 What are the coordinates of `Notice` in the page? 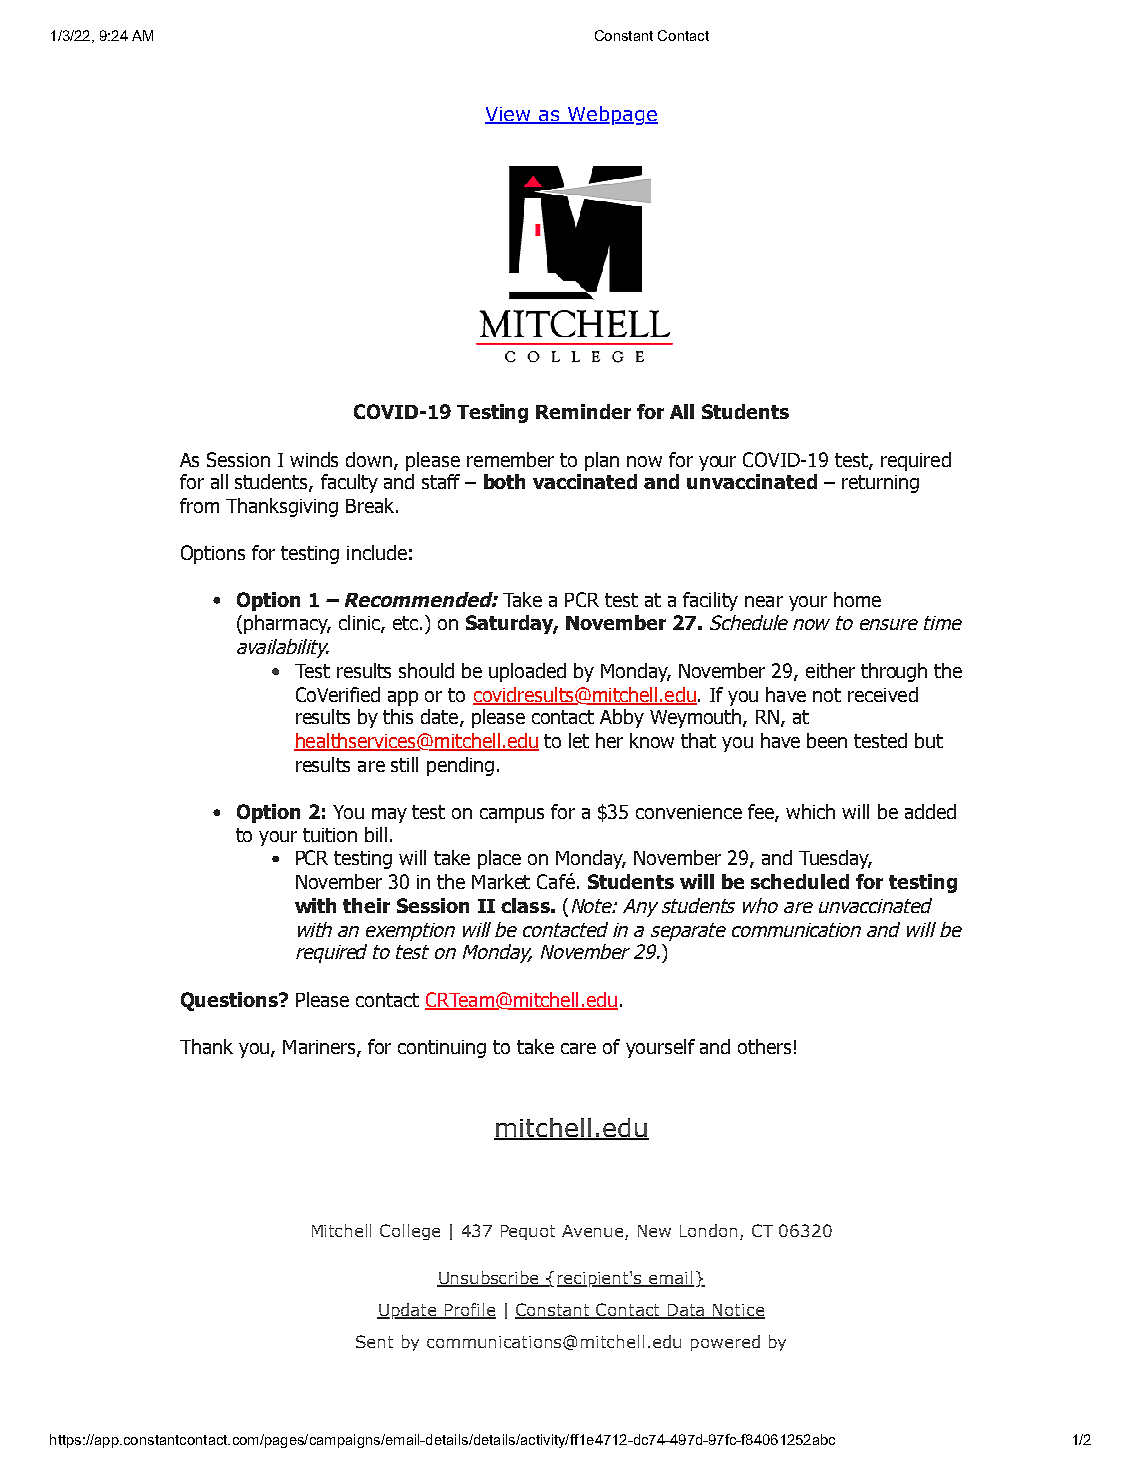 It's located at (738, 1311).
